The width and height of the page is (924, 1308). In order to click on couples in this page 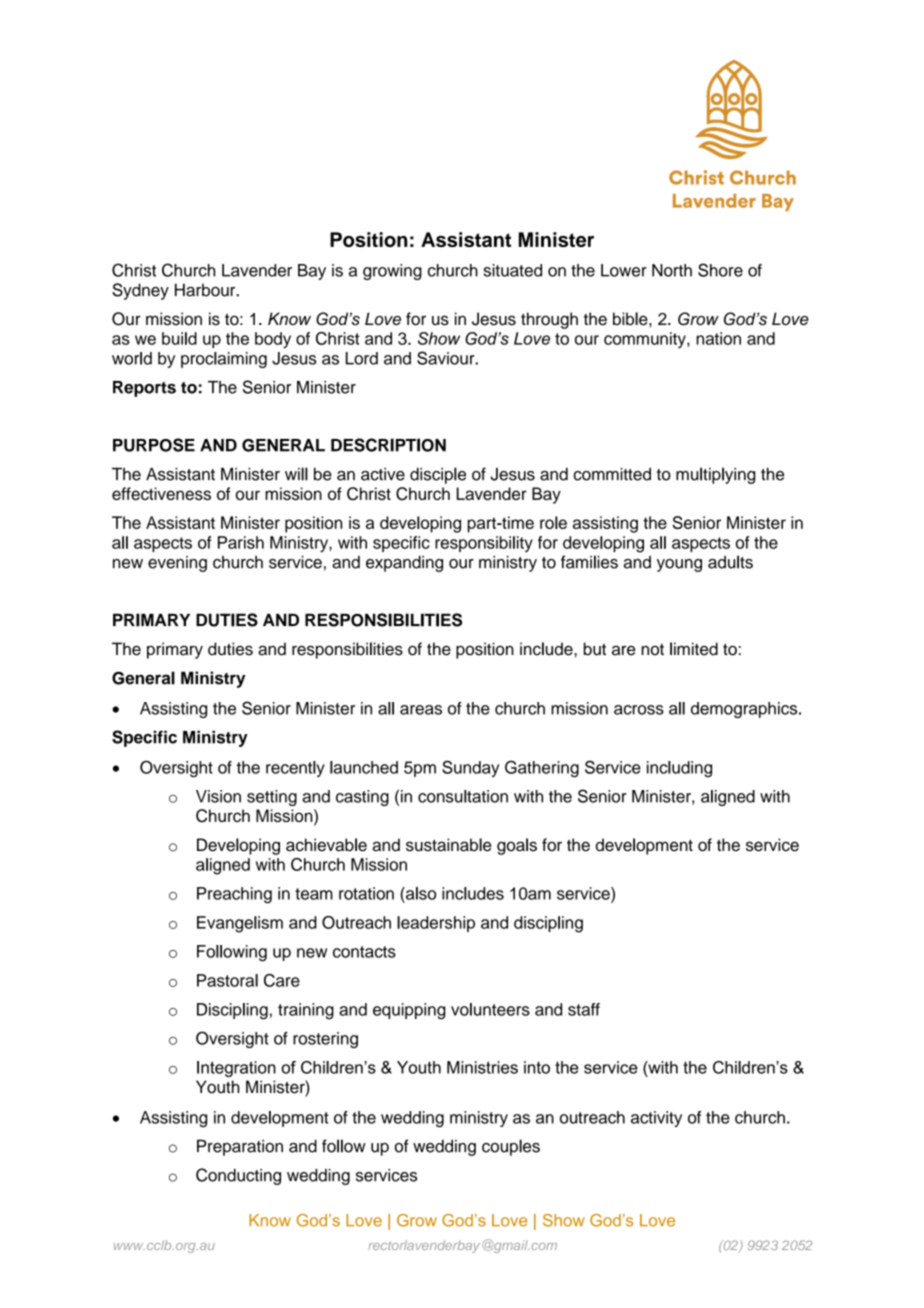, I will do `click(511, 1147)`.
